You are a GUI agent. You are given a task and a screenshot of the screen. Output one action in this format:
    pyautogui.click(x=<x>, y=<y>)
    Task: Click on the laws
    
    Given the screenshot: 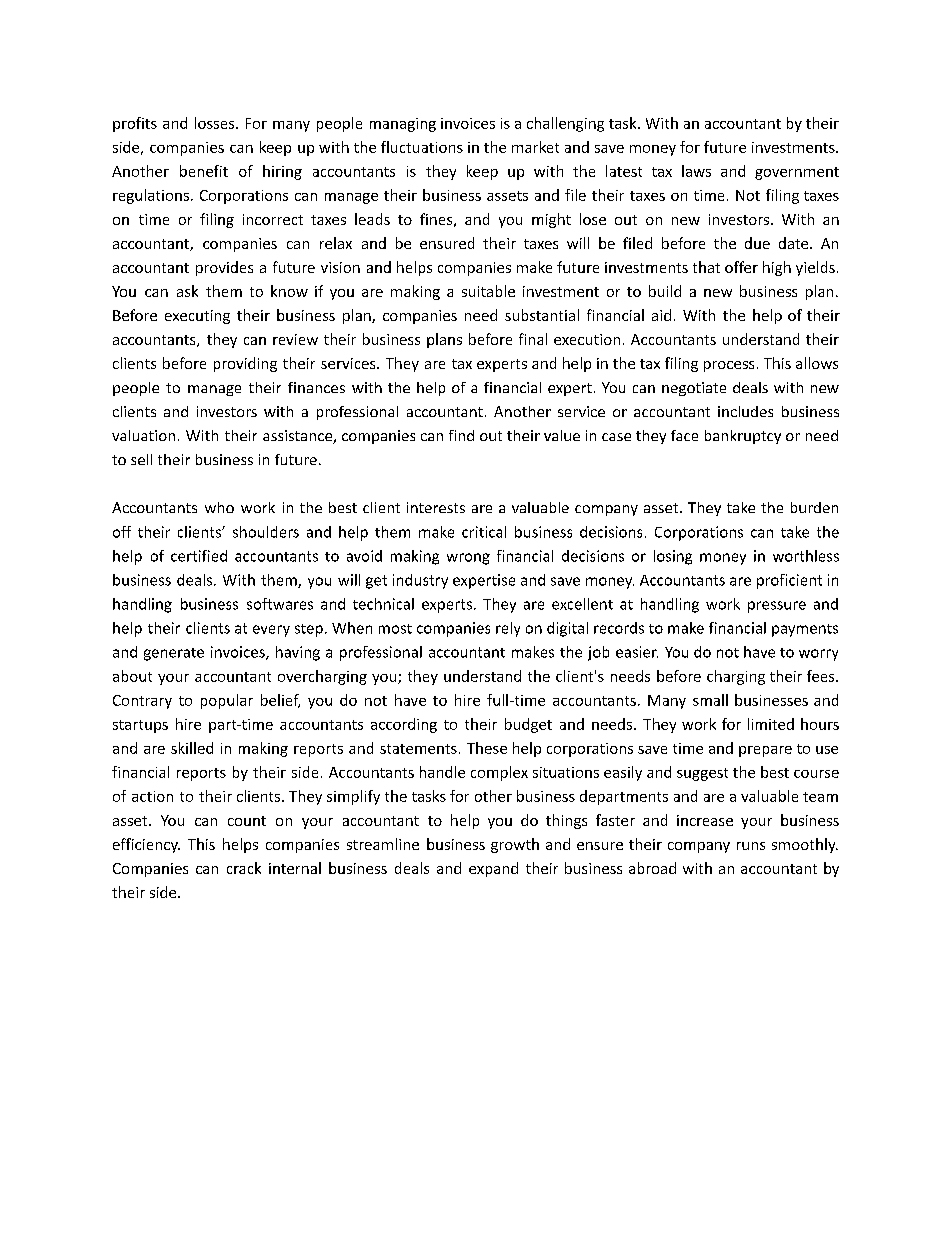 What is the action you would take?
    pyautogui.click(x=696, y=171)
